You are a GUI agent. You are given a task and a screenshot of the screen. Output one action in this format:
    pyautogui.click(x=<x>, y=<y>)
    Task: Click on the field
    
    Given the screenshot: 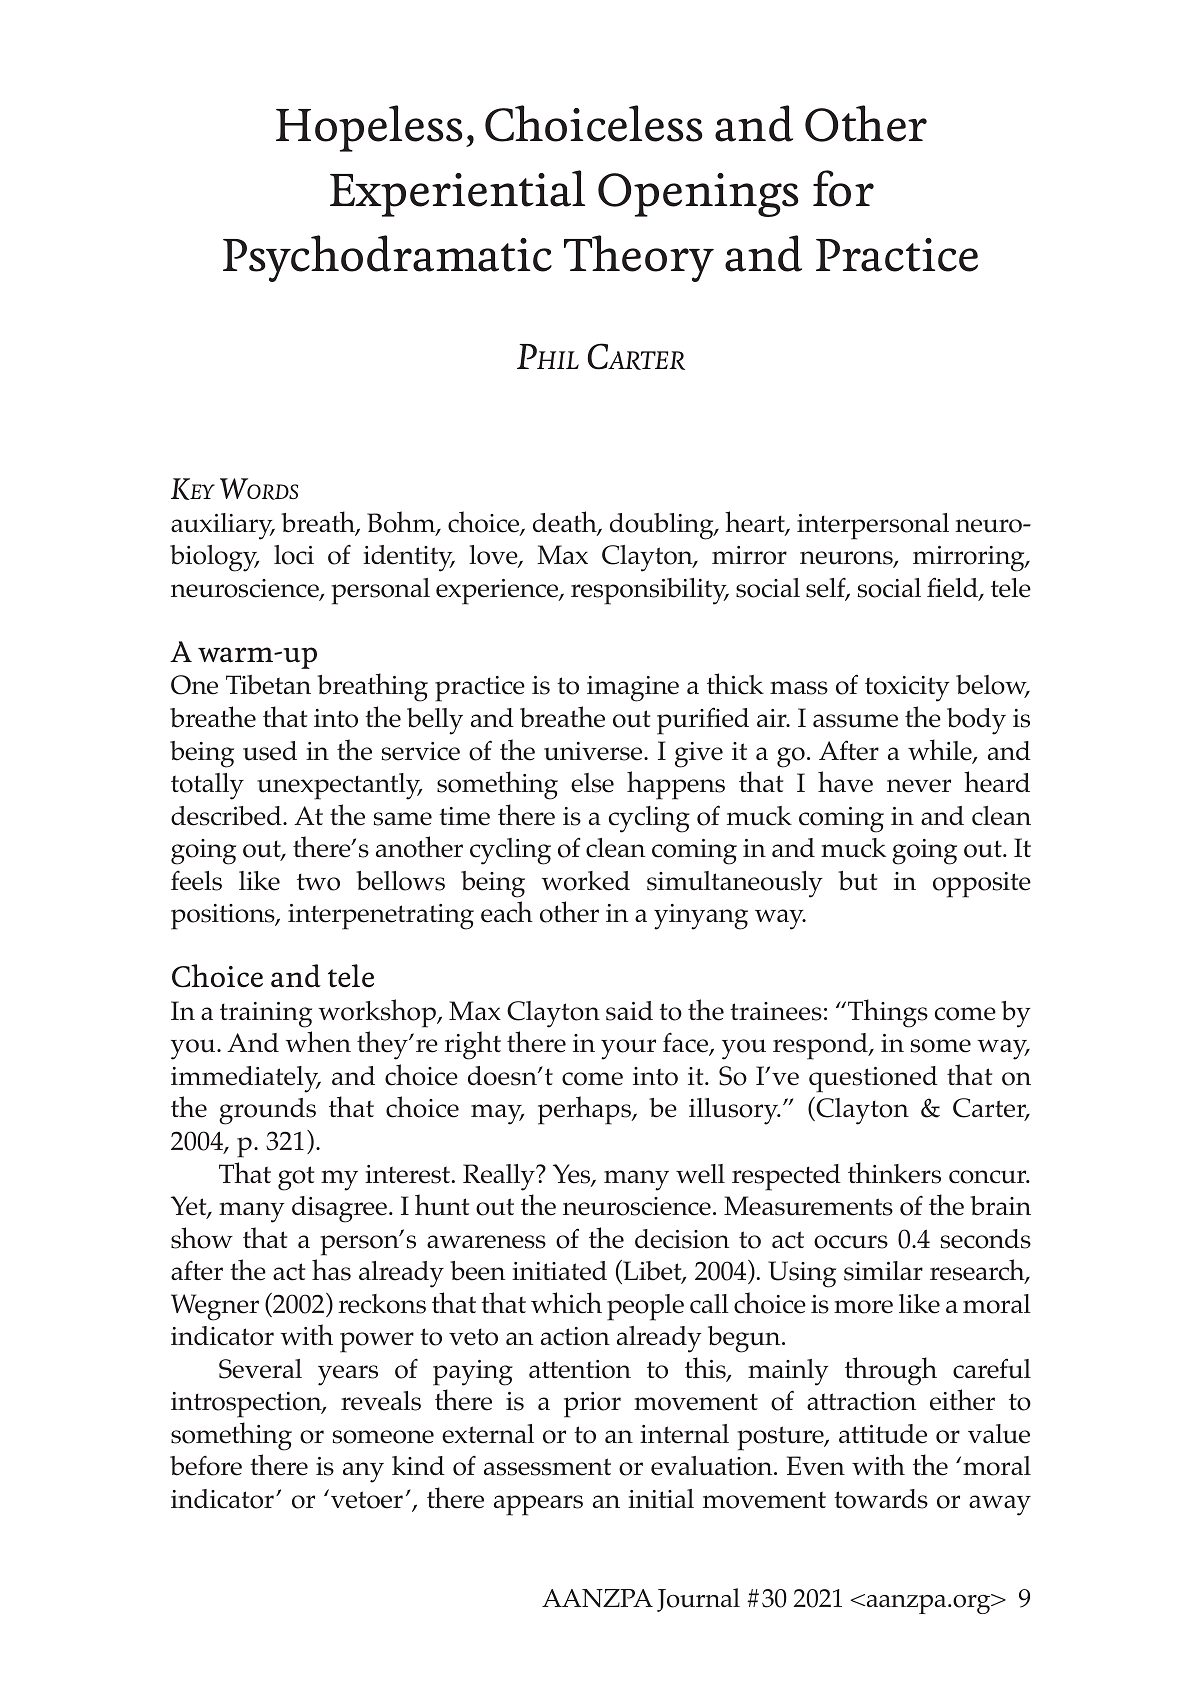 What is the action you would take?
    pyautogui.click(x=953, y=588)
